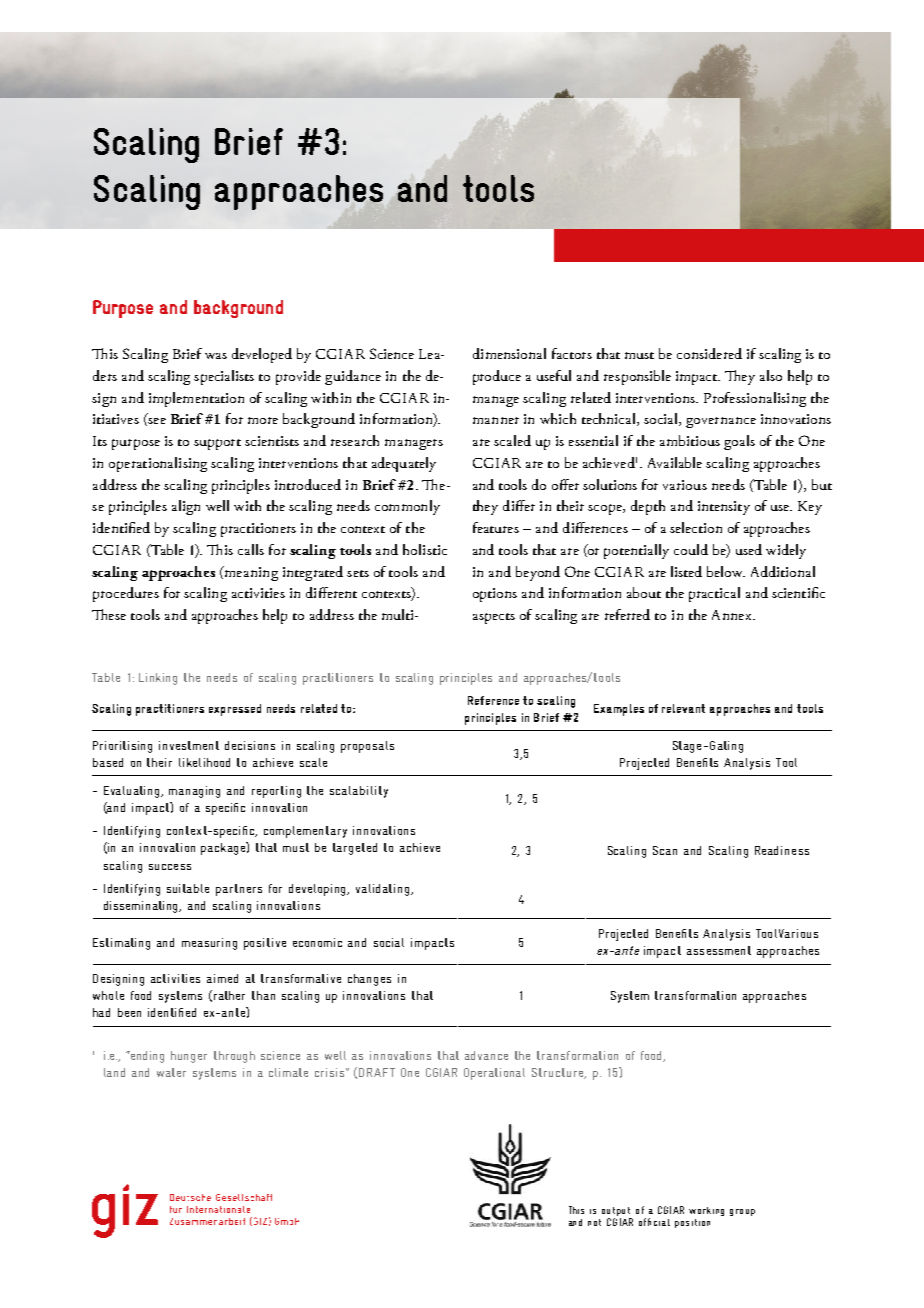 The width and height of the screenshot is (924, 1308). Describe the element at coordinates (196, 399) in the screenshot. I see `implementation` at that location.
